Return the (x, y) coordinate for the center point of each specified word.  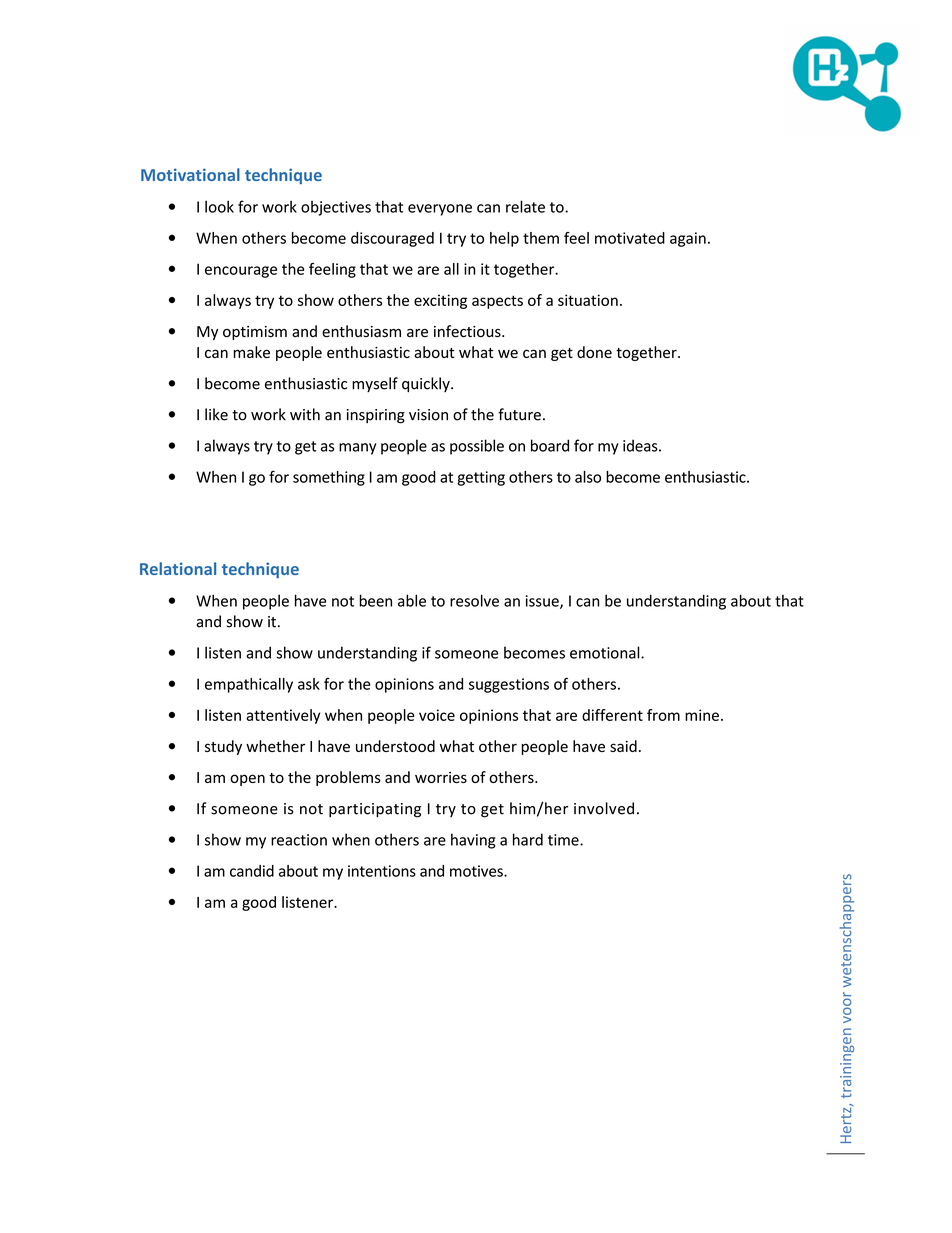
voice (437, 715)
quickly (427, 384)
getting (481, 478)
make (252, 352)
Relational (178, 568)
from (663, 715)
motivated (630, 238)
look (219, 206)
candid (252, 871)
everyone (440, 210)
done (594, 352)
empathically (249, 685)
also (588, 477)
